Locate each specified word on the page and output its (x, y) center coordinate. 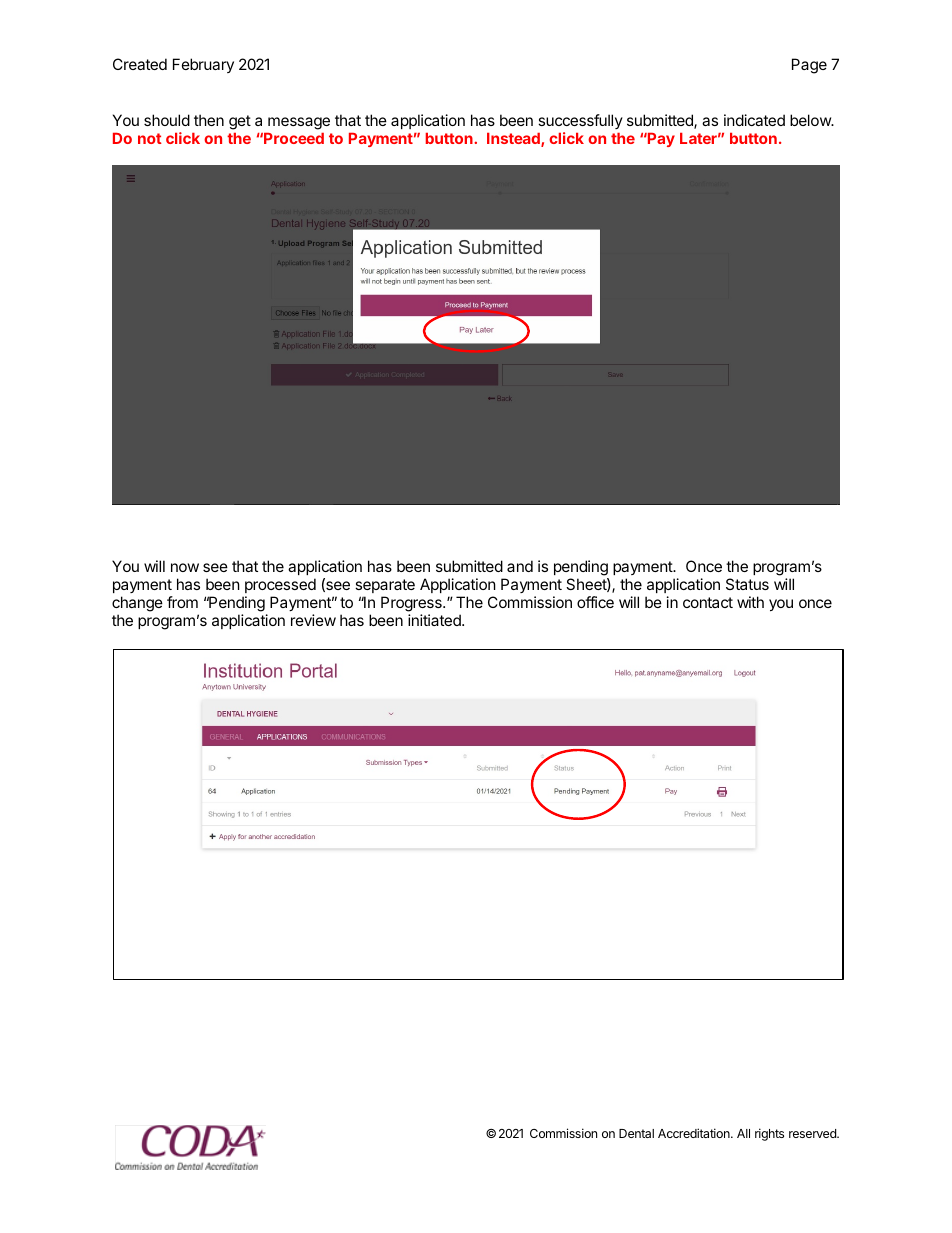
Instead (514, 140)
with (750, 602)
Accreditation (695, 1133)
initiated (435, 620)
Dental (636, 1133)
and (520, 566)
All (743, 1133)
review (313, 620)
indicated (754, 120)
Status (747, 584)
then (209, 120)
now (185, 567)
